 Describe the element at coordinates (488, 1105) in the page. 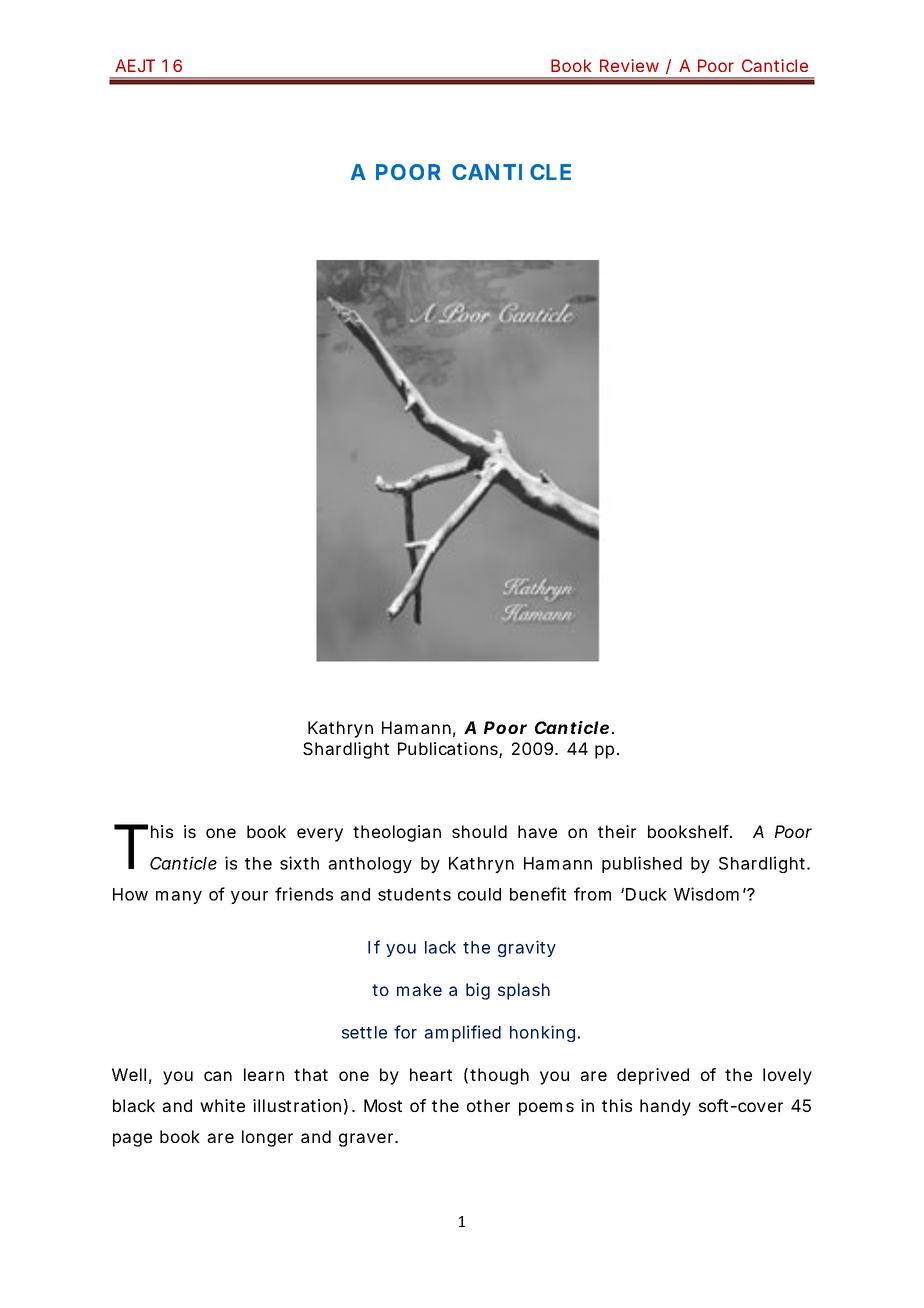

I see `other` at that location.
